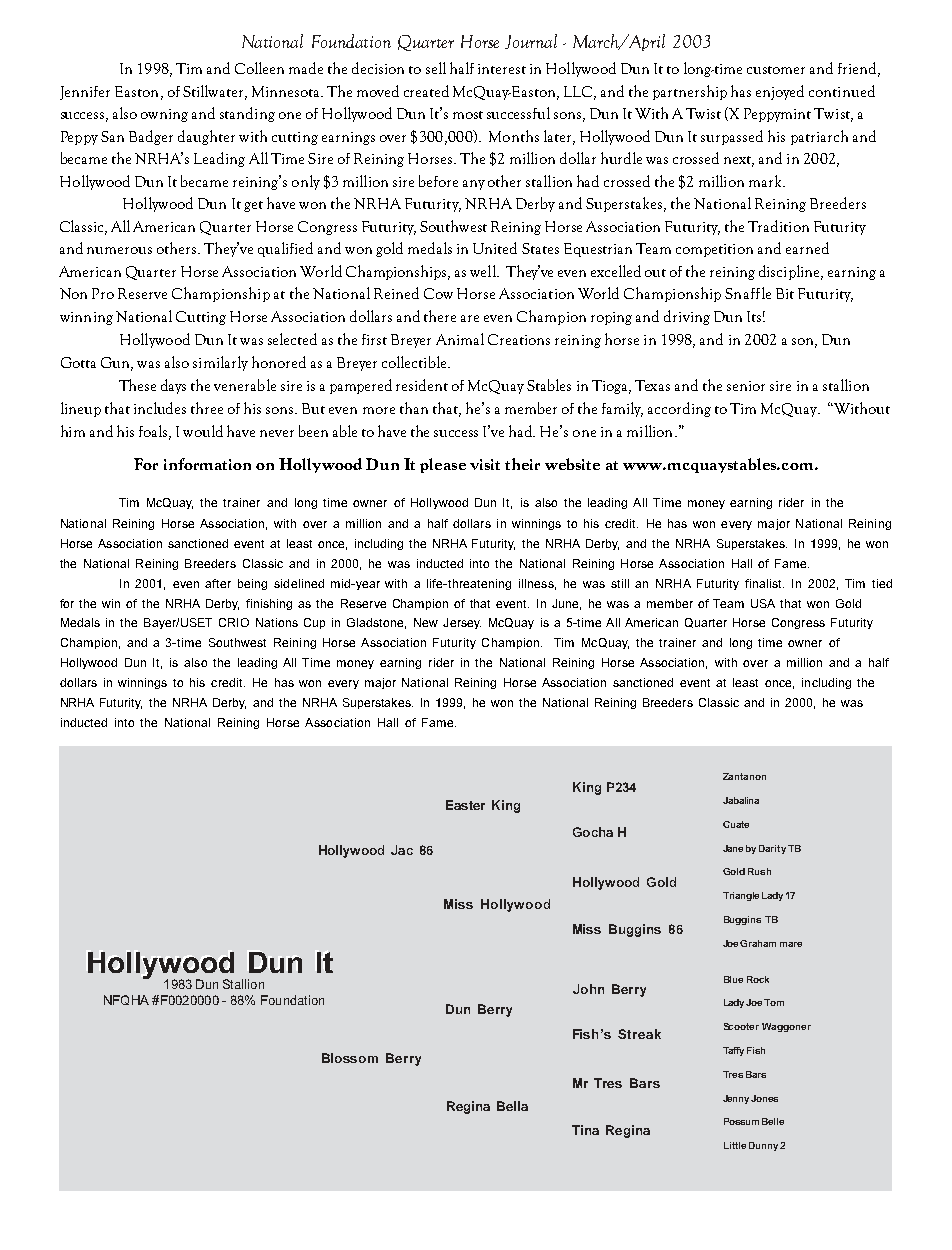 This document has width=952, height=1250. Describe the element at coordinates (736, 824) in the document. I see `Cuate` at that location.
